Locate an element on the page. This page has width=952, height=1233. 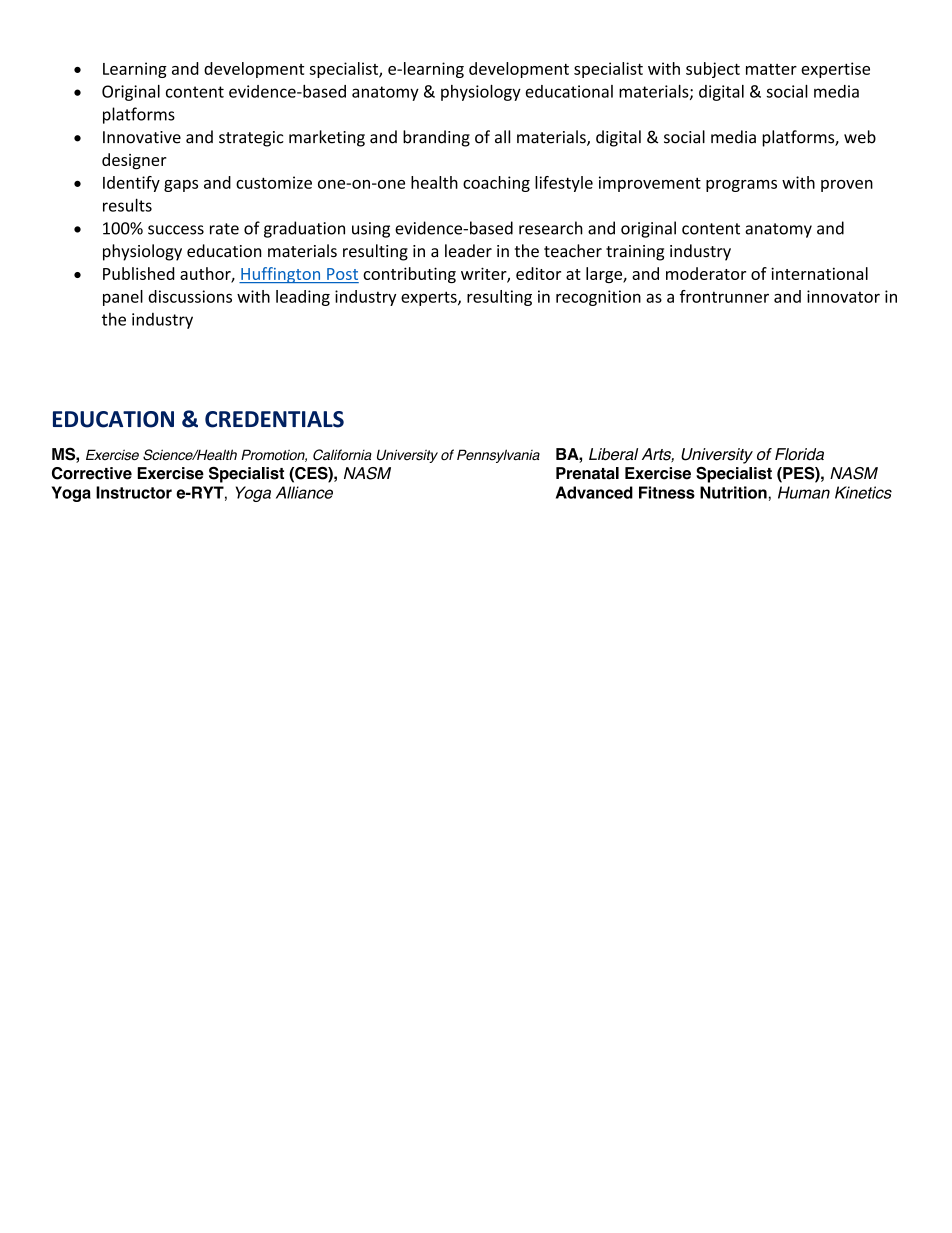
discussions is located at coordinates (190, 296).
